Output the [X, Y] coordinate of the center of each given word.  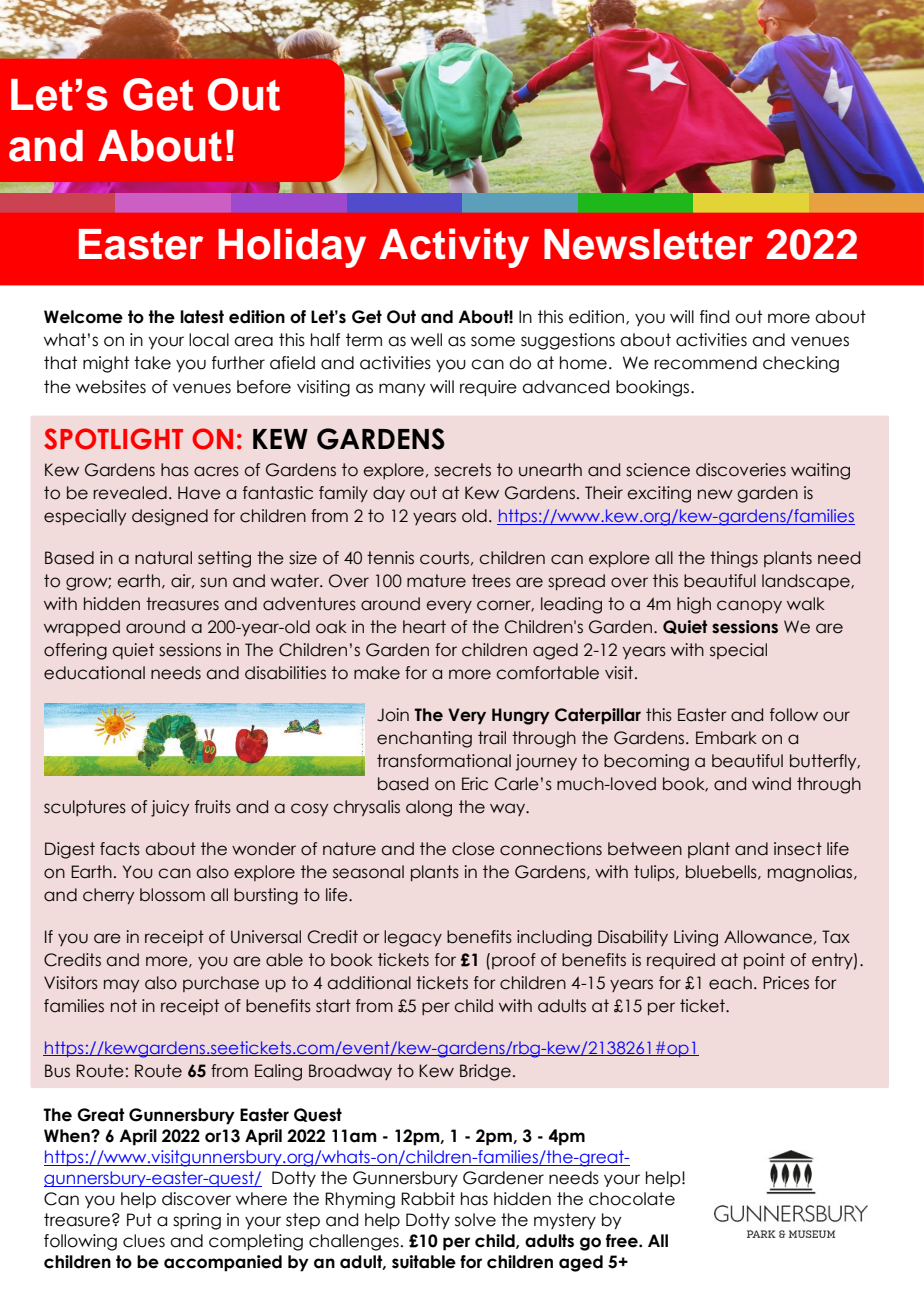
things [734, 559]
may [121, 985]
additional [369, 983]
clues [144, 1241]
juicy [170, 808]
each [730, 983]
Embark [726, 738]
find [714, 317]
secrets [462, 470]
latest [202, 317]
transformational [444, 761]
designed [170, 517]
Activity [454, 248]
